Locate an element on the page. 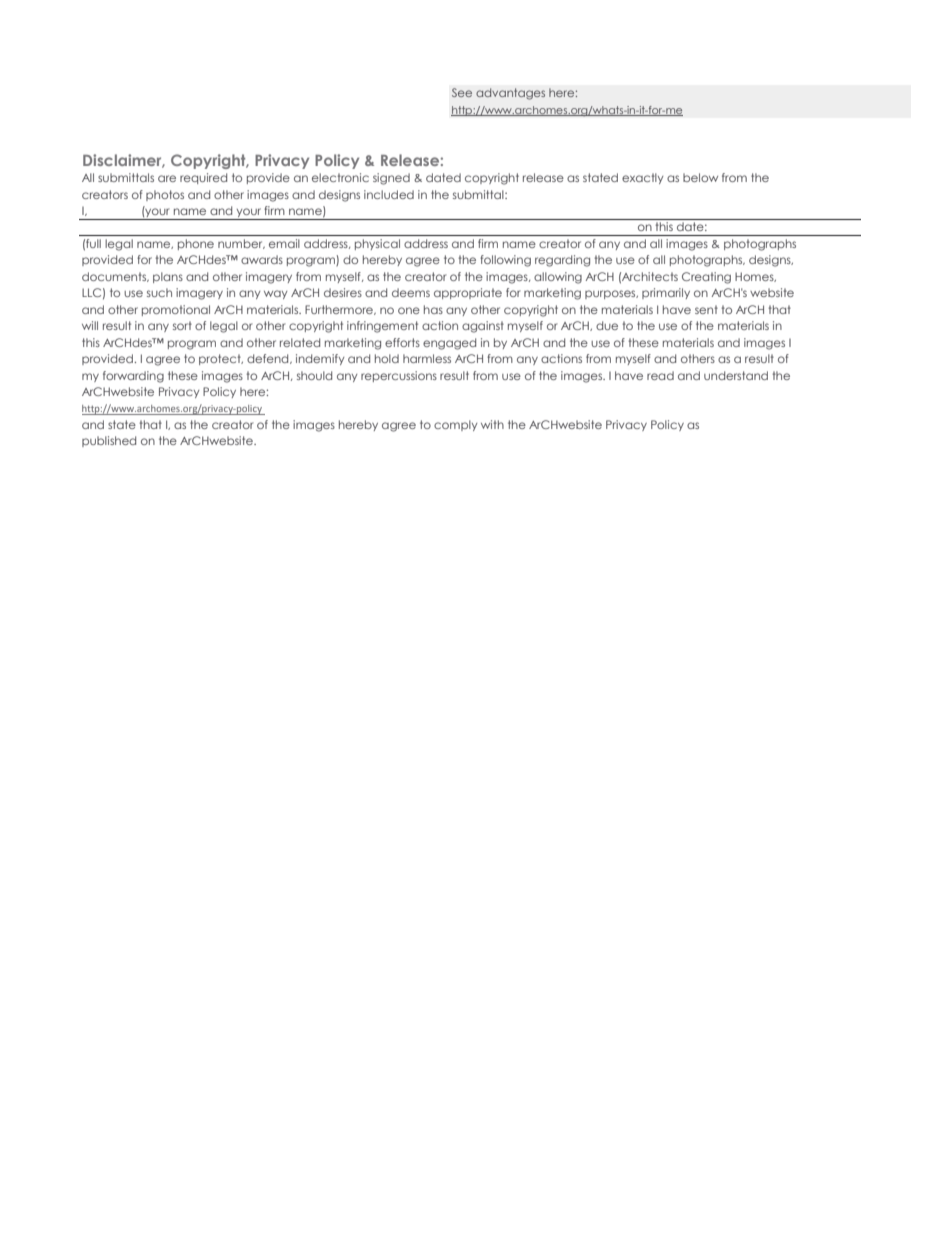 This document has height=1233, width=952. advantages is located at coordinates (510, 94).
